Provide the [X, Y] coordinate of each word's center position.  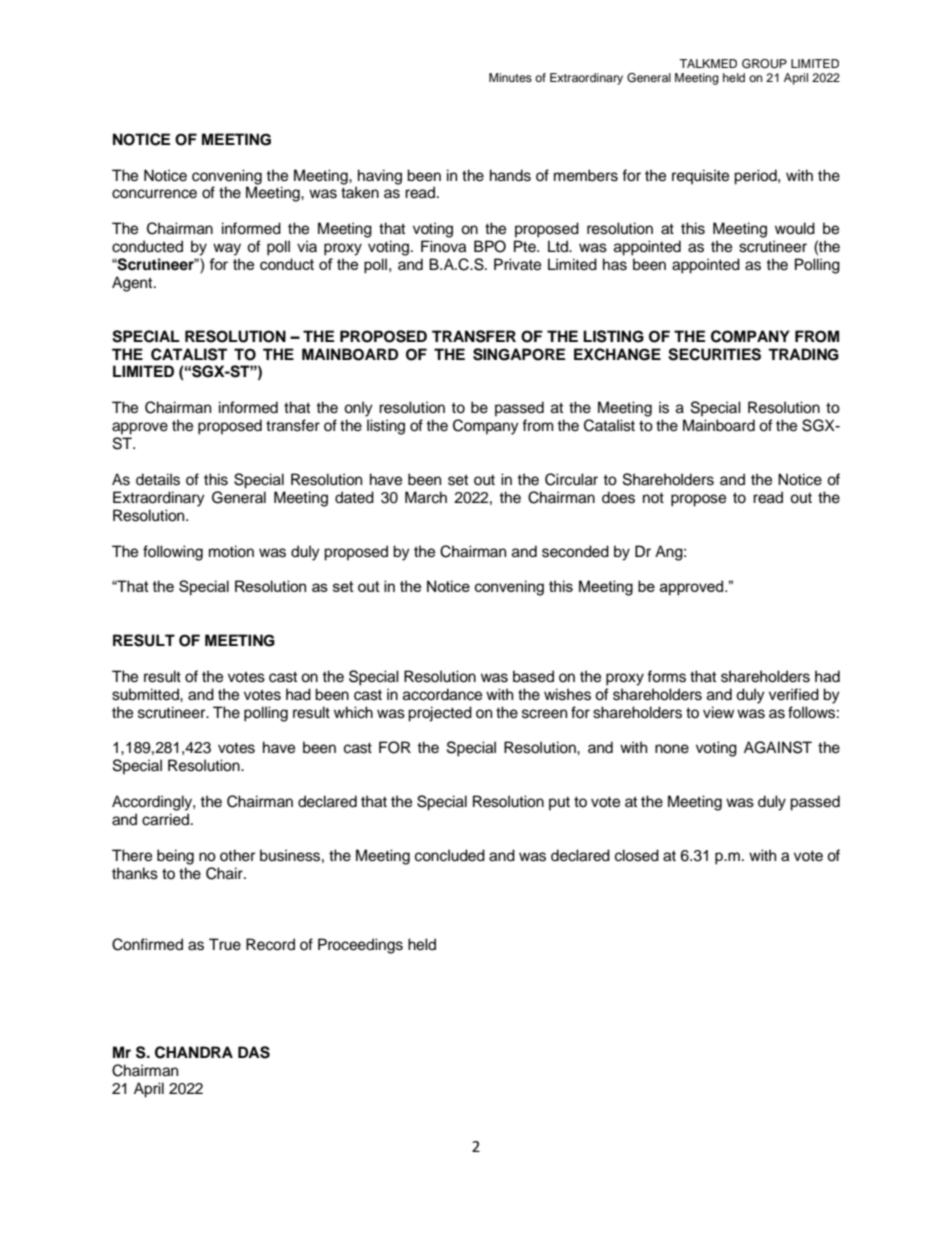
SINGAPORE [519, 354]
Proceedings [360, 946]
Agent [133, 284]
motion [231, 551]
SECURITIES [714, 354]
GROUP [764, 64]
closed [637, 855]
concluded [450, 855]
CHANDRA [194, 1052]
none [672, 749]
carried [165, 819]
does [618, 497]
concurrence [154, 194]
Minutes [510, 77]
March [426, 497]
